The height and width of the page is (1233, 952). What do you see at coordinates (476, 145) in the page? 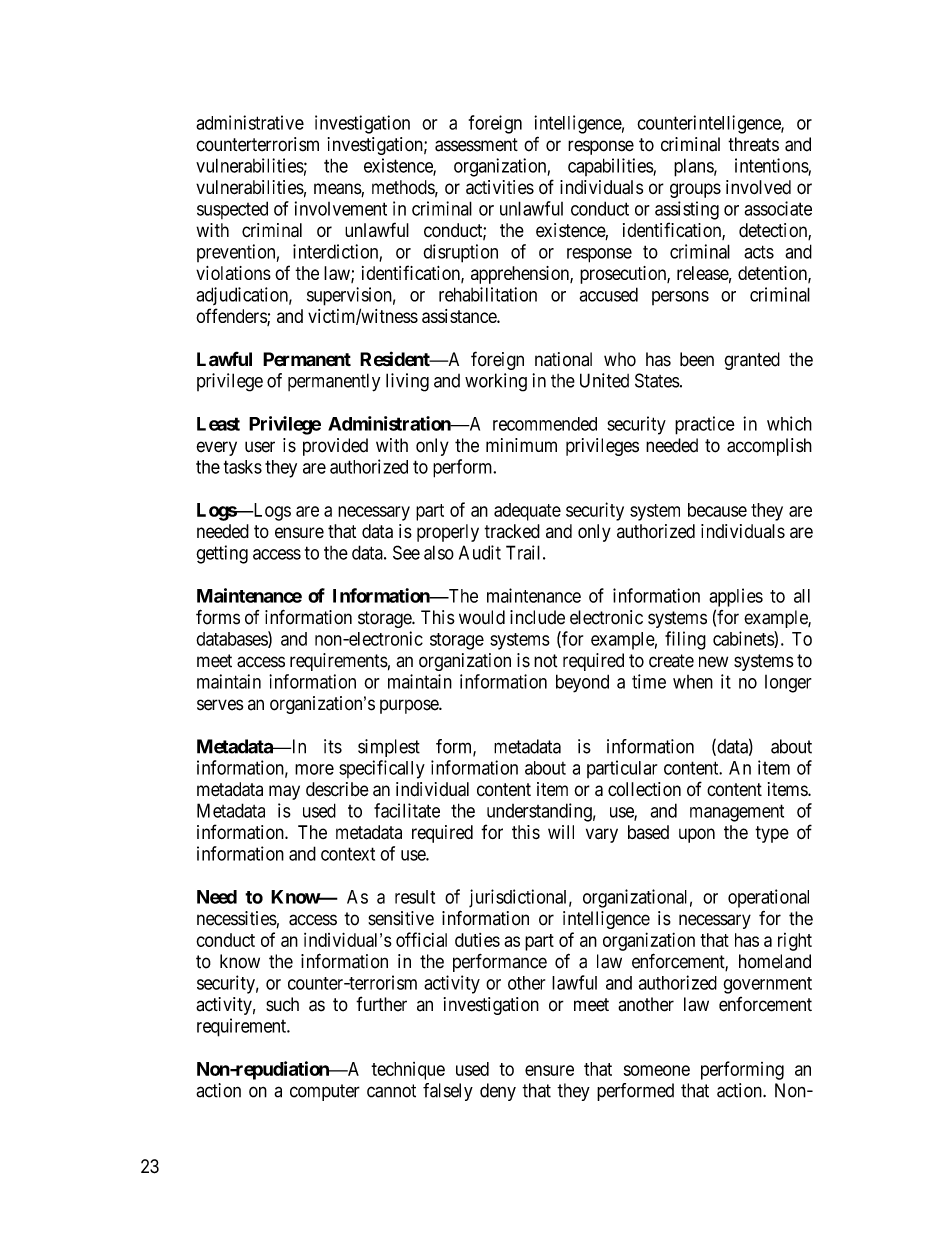
I see `assessment` at bounding box center [476, 145].
